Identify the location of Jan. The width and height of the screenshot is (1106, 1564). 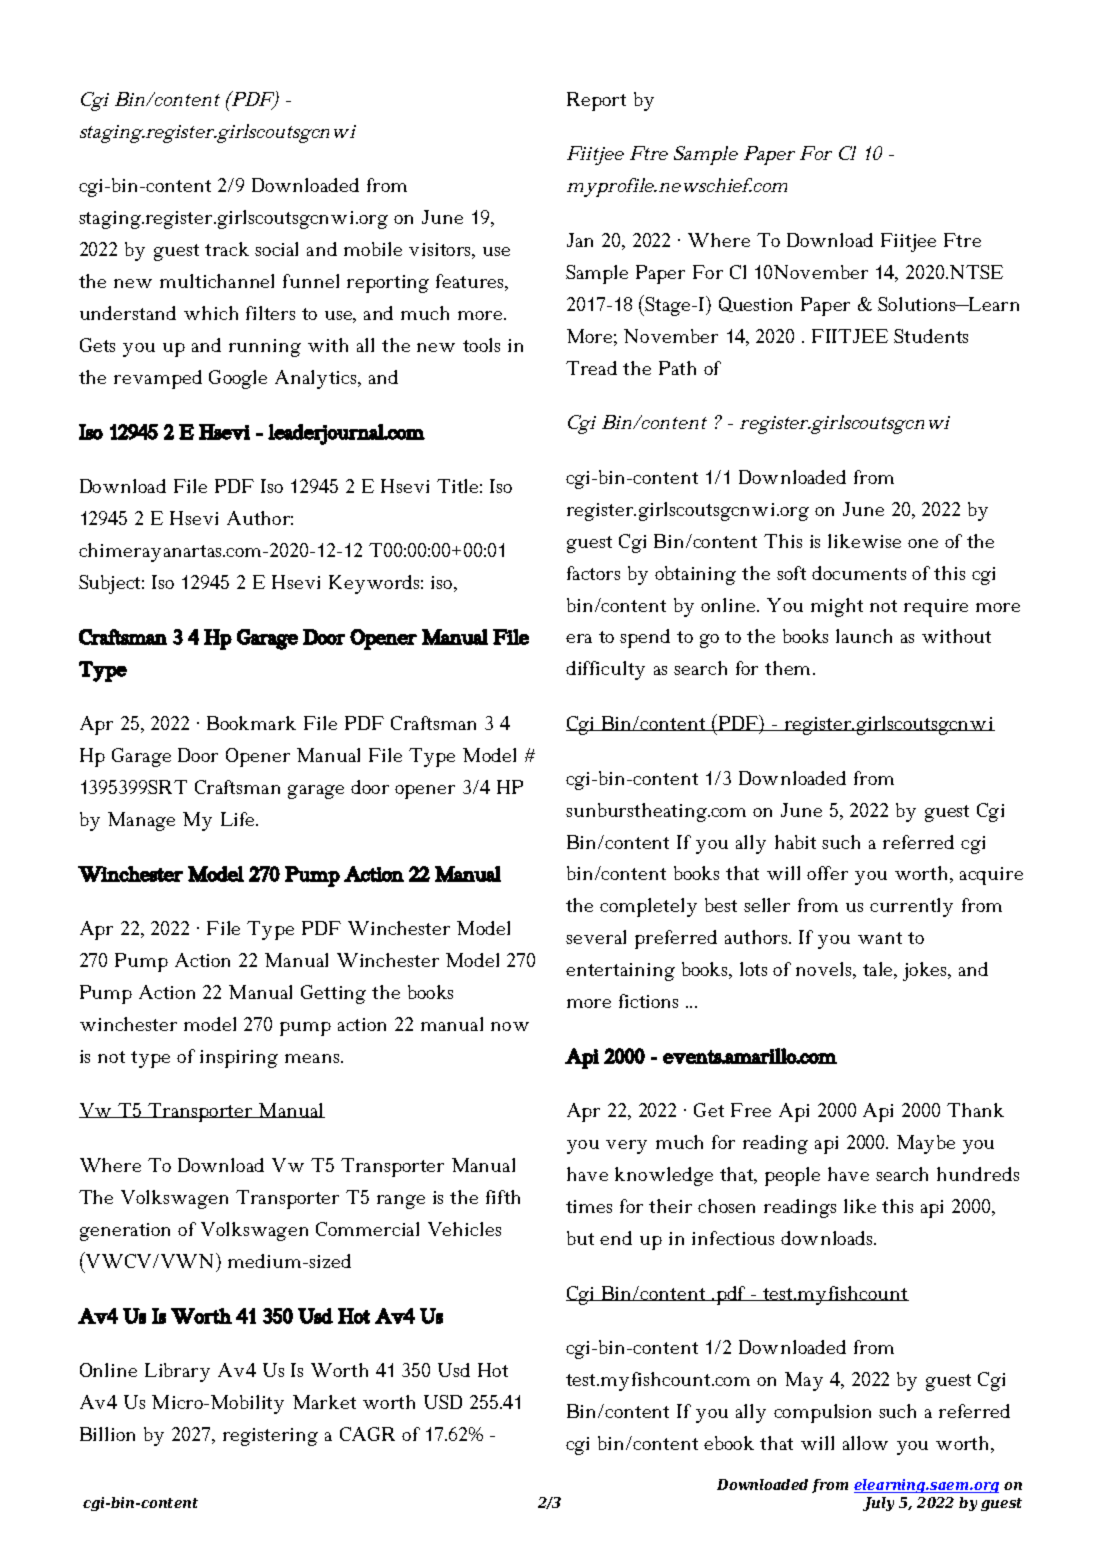
(580, 240).
